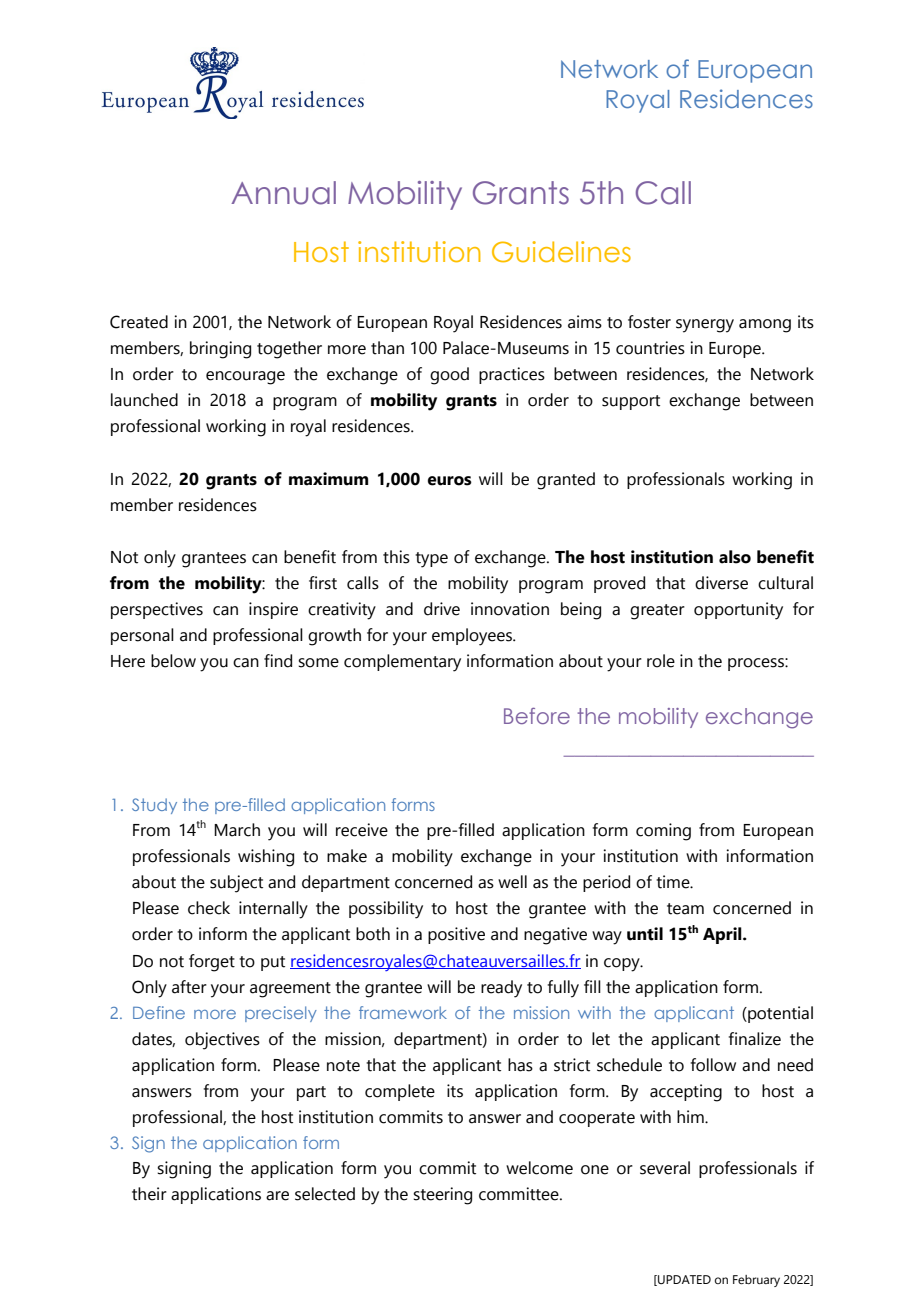  What do you see at coordinates (705, 326) in the screenshot?
I see `synergy` at bounding box center [705, 326].
